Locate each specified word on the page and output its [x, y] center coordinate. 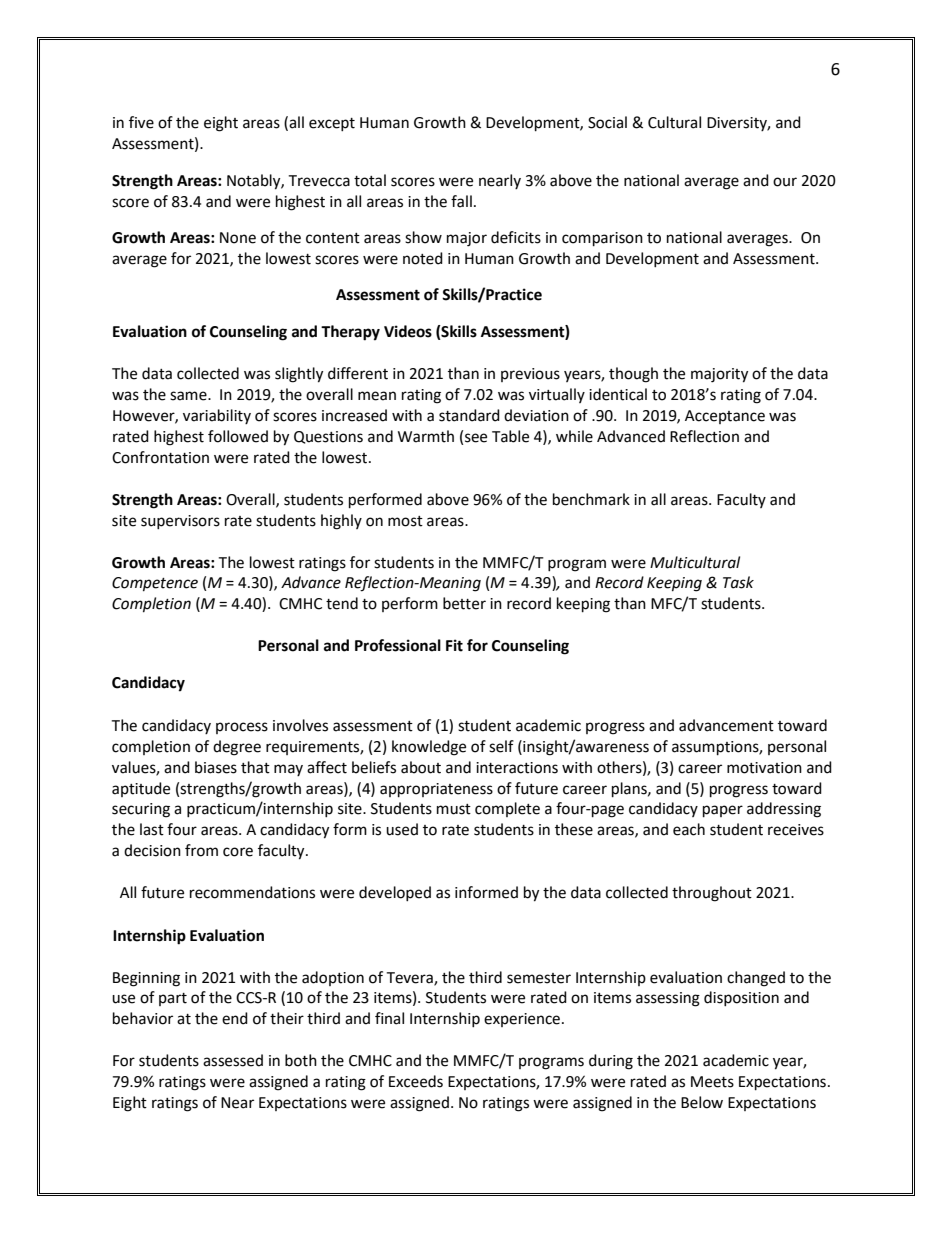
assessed [233, 1060]
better [464, 603]
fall [461, 201]
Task [738, 582]
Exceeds [416, 1081]
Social [607, 122]
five [141, 122]
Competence [155, 584]
